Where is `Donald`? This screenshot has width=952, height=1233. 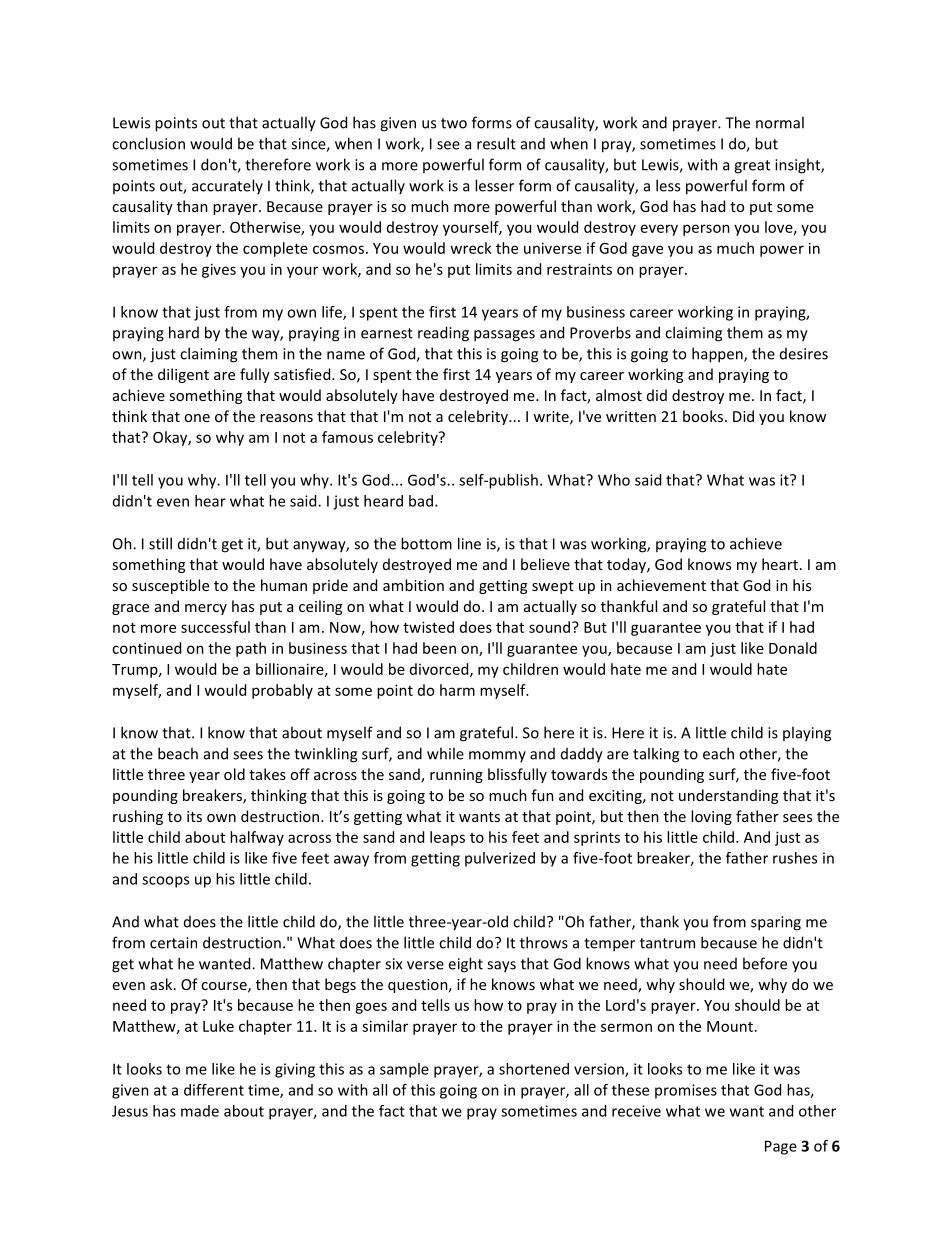
Donald is located at coordinates (793, 648).
